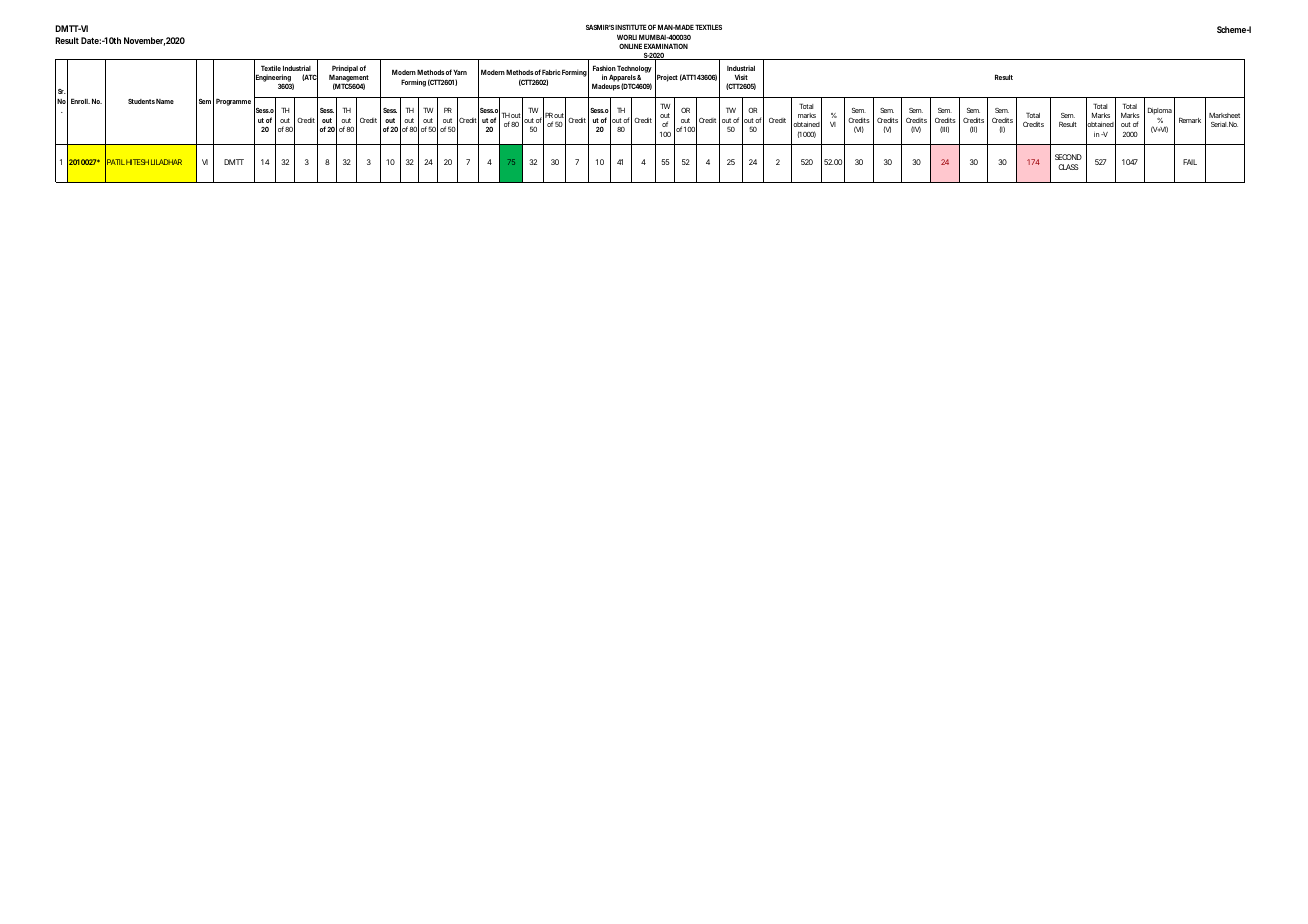  I want to click on Name, so click(165, 101).
